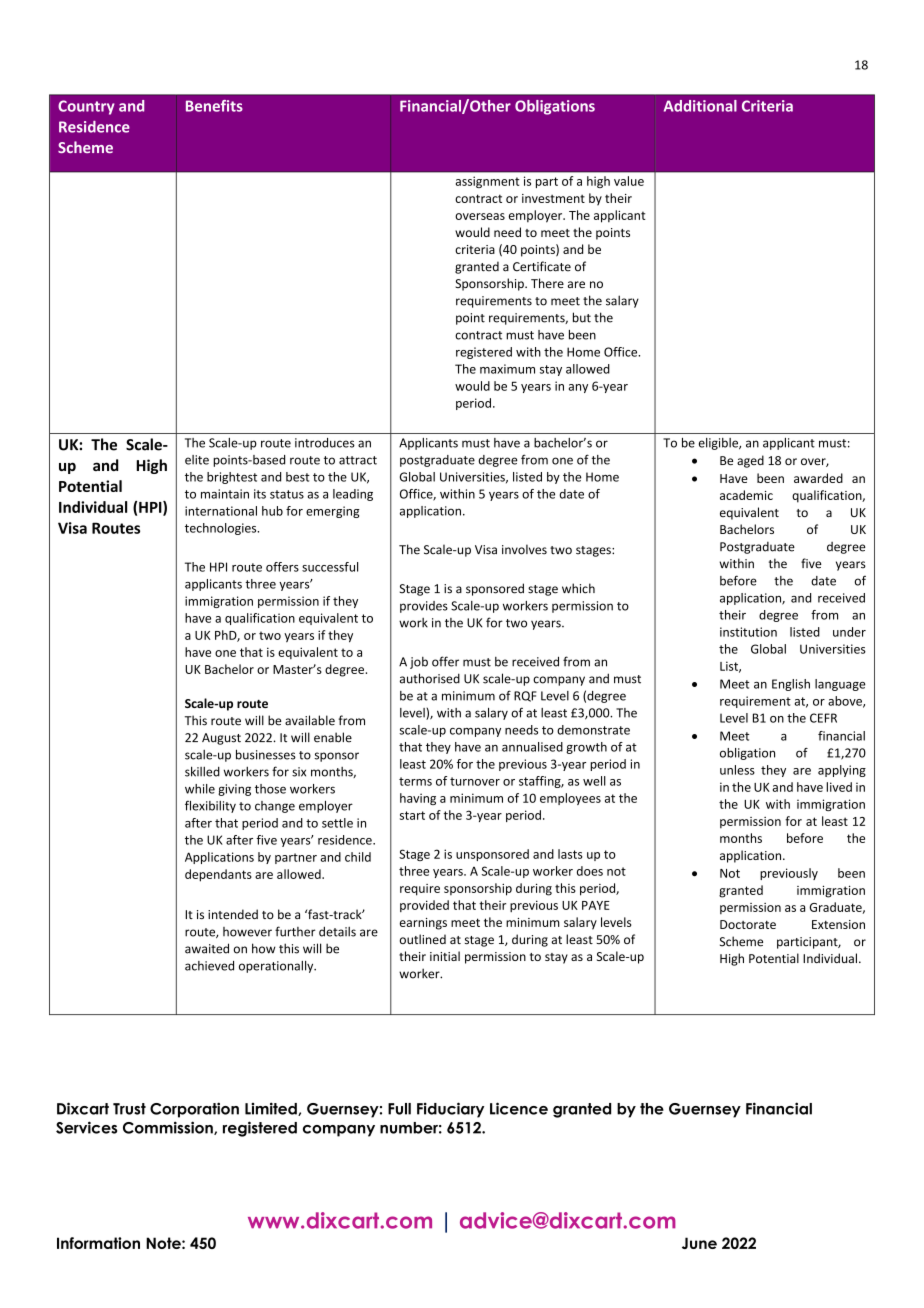  I want to click on August, so click(221, 739).
